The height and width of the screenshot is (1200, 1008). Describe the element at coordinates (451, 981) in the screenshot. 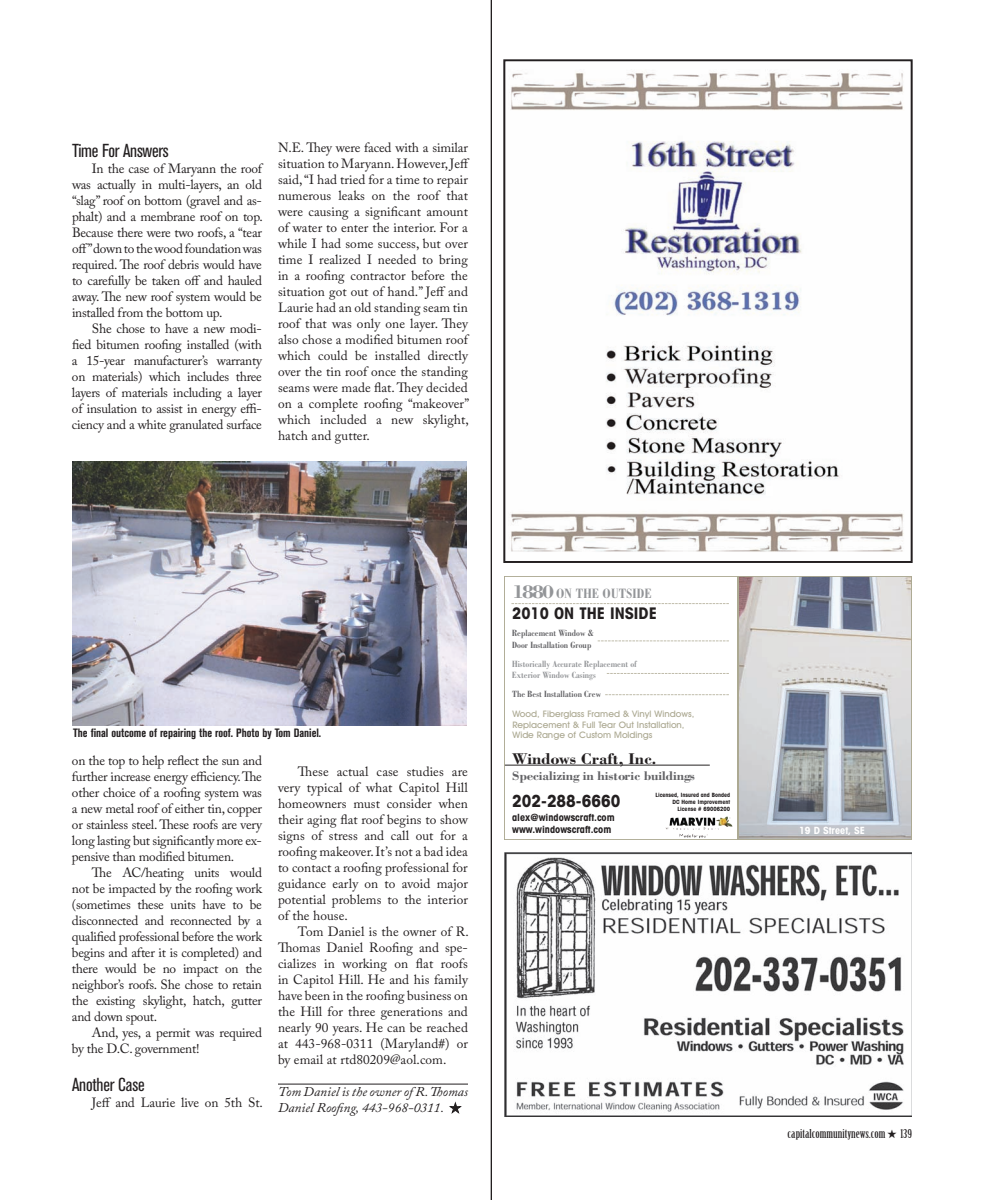

I see `family` at that location.
